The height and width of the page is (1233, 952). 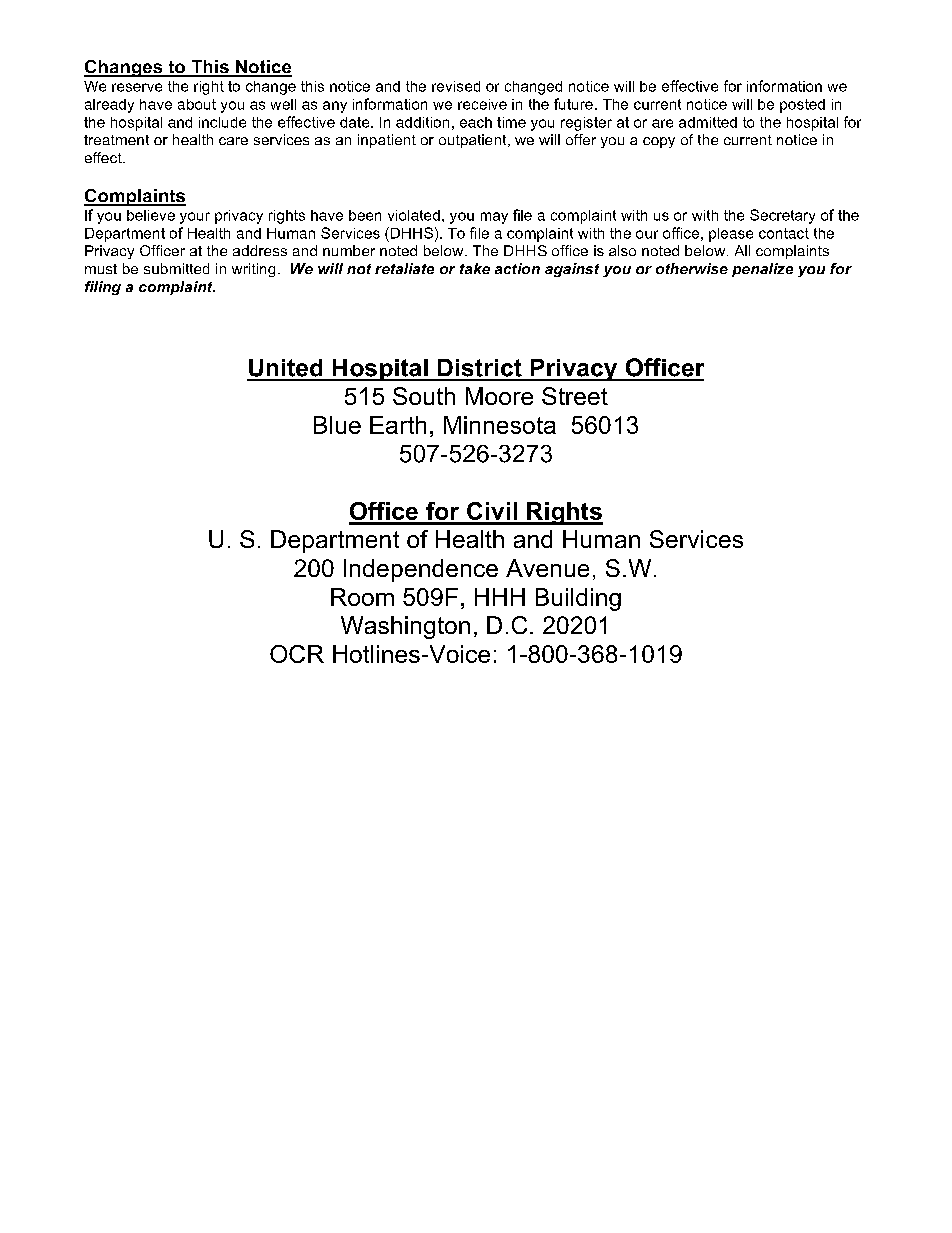 I want to click on receive, so click(x=482, y=104).
